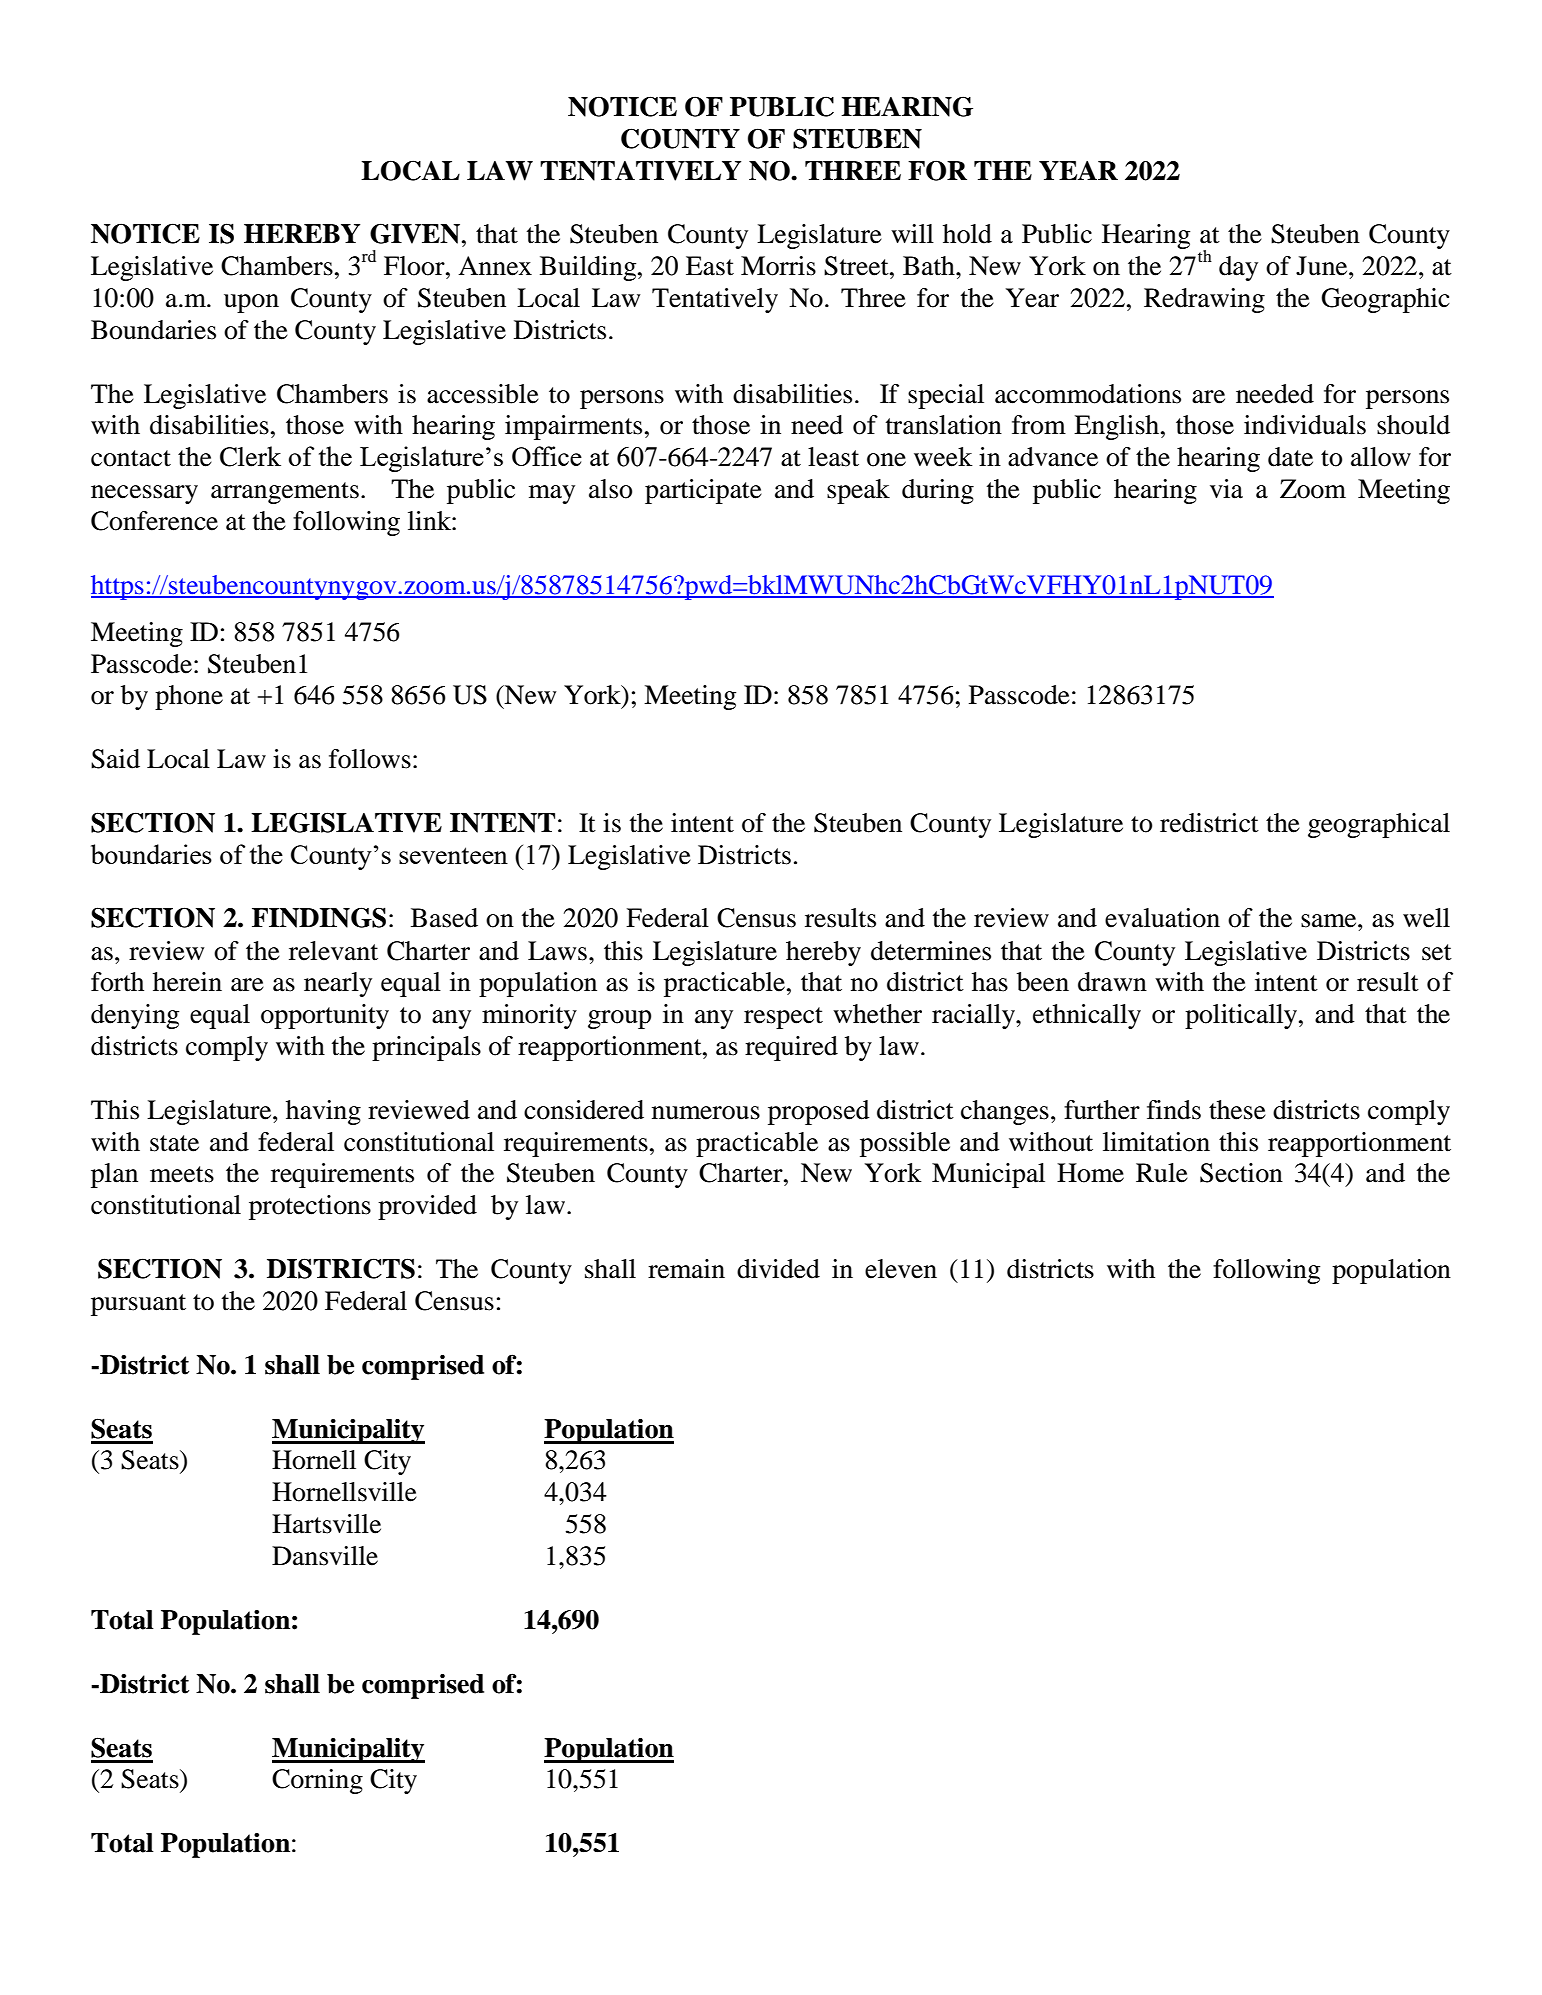 The width and height of the screenshot is (1542, 1995). Describe the element at coordinates (686, 1269) in the screenshot. I see `remain` at that location.
